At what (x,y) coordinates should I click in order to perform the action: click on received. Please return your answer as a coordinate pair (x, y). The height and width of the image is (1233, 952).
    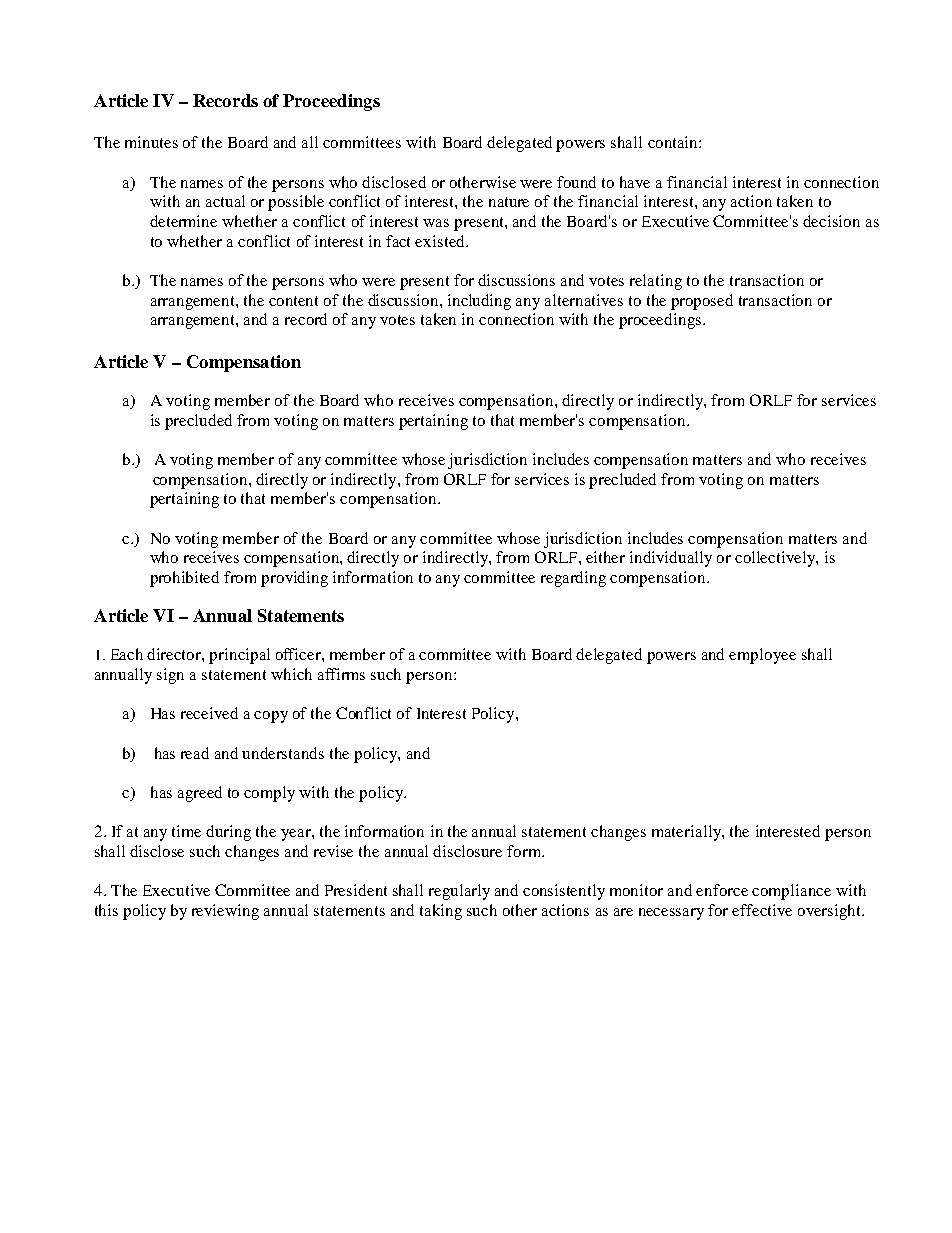
    Looking at the image, I should click on (209, 713).
